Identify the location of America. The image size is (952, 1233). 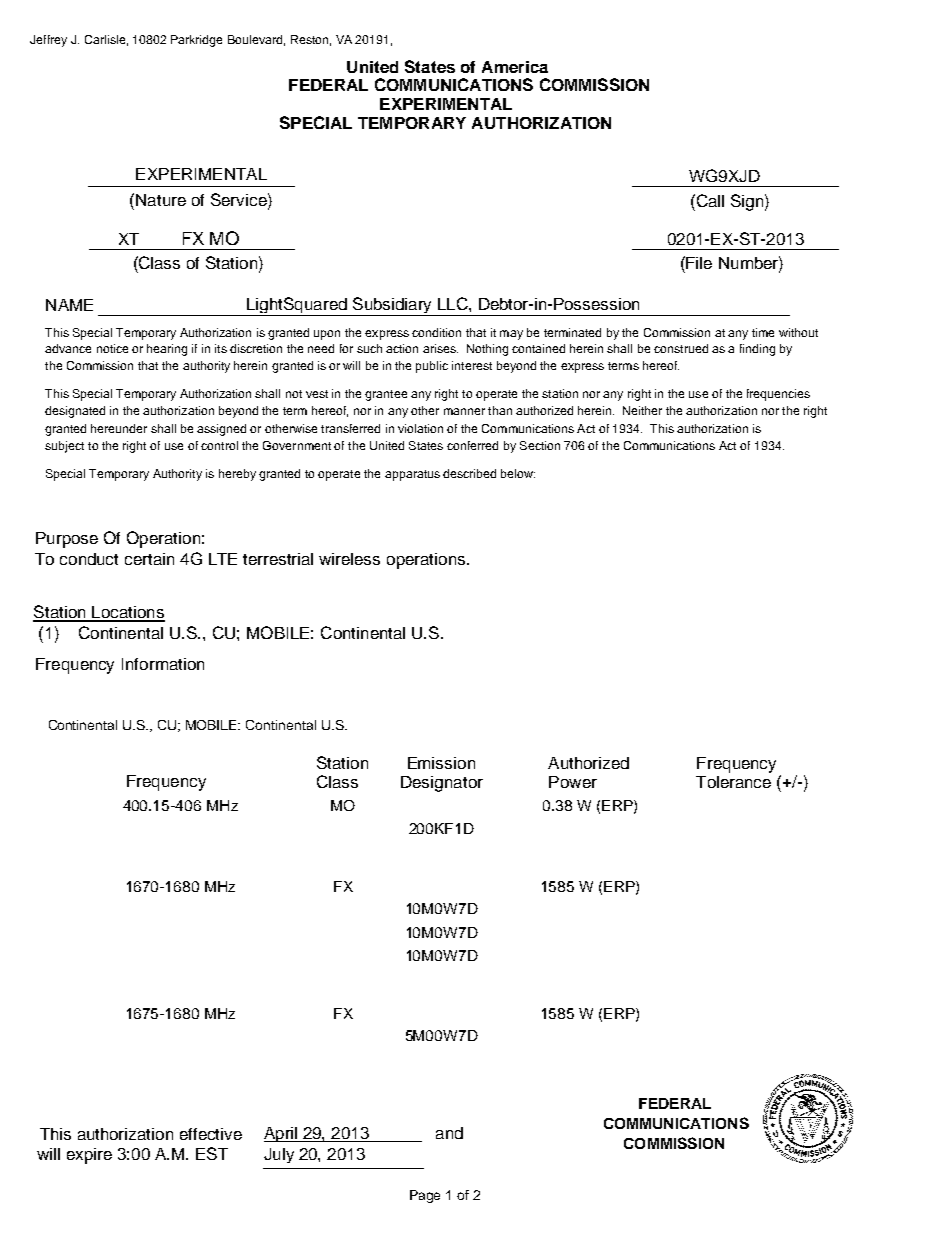
(515, 67).
